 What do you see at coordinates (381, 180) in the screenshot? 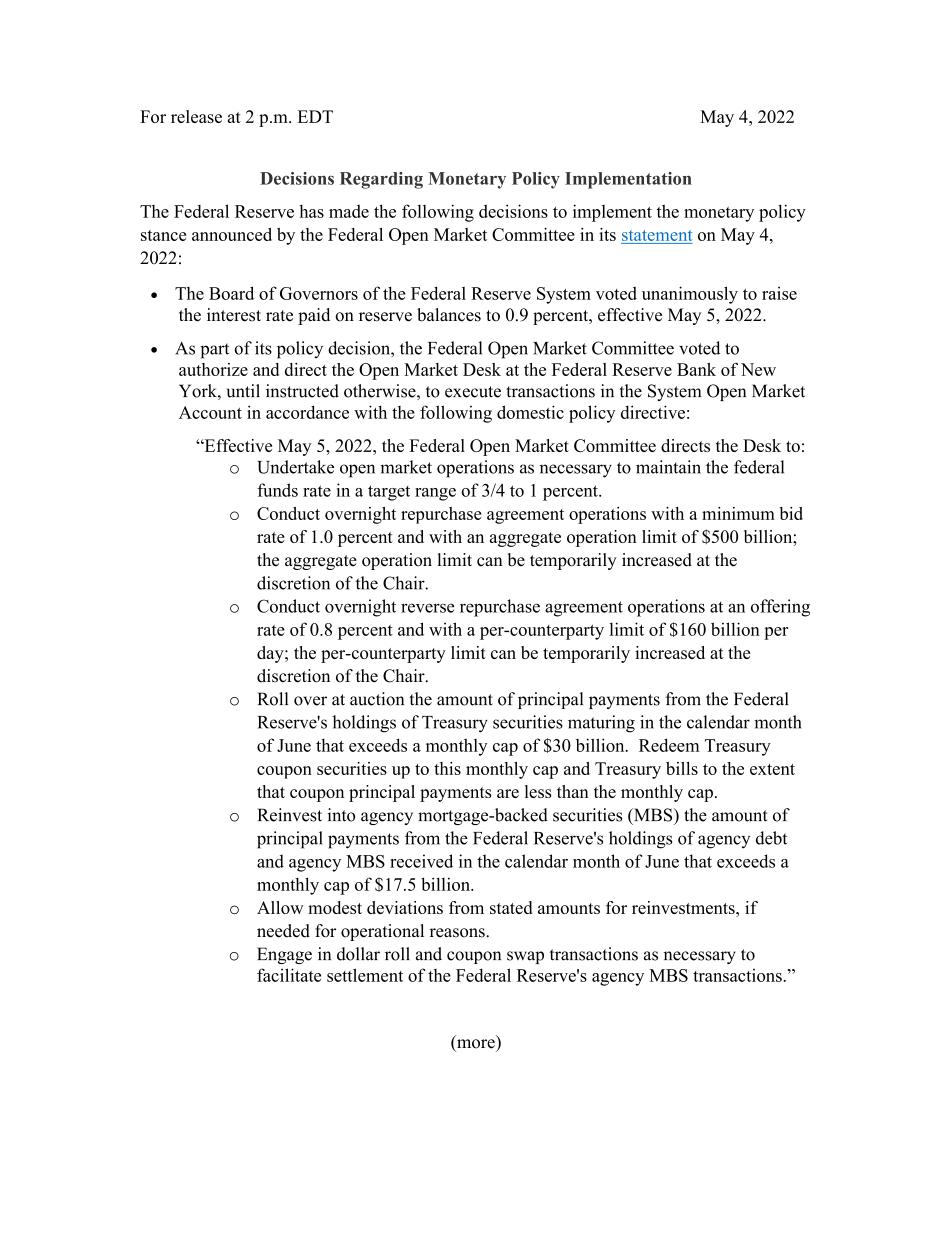
I see `Regarding` at bounding box center [381, 180].
